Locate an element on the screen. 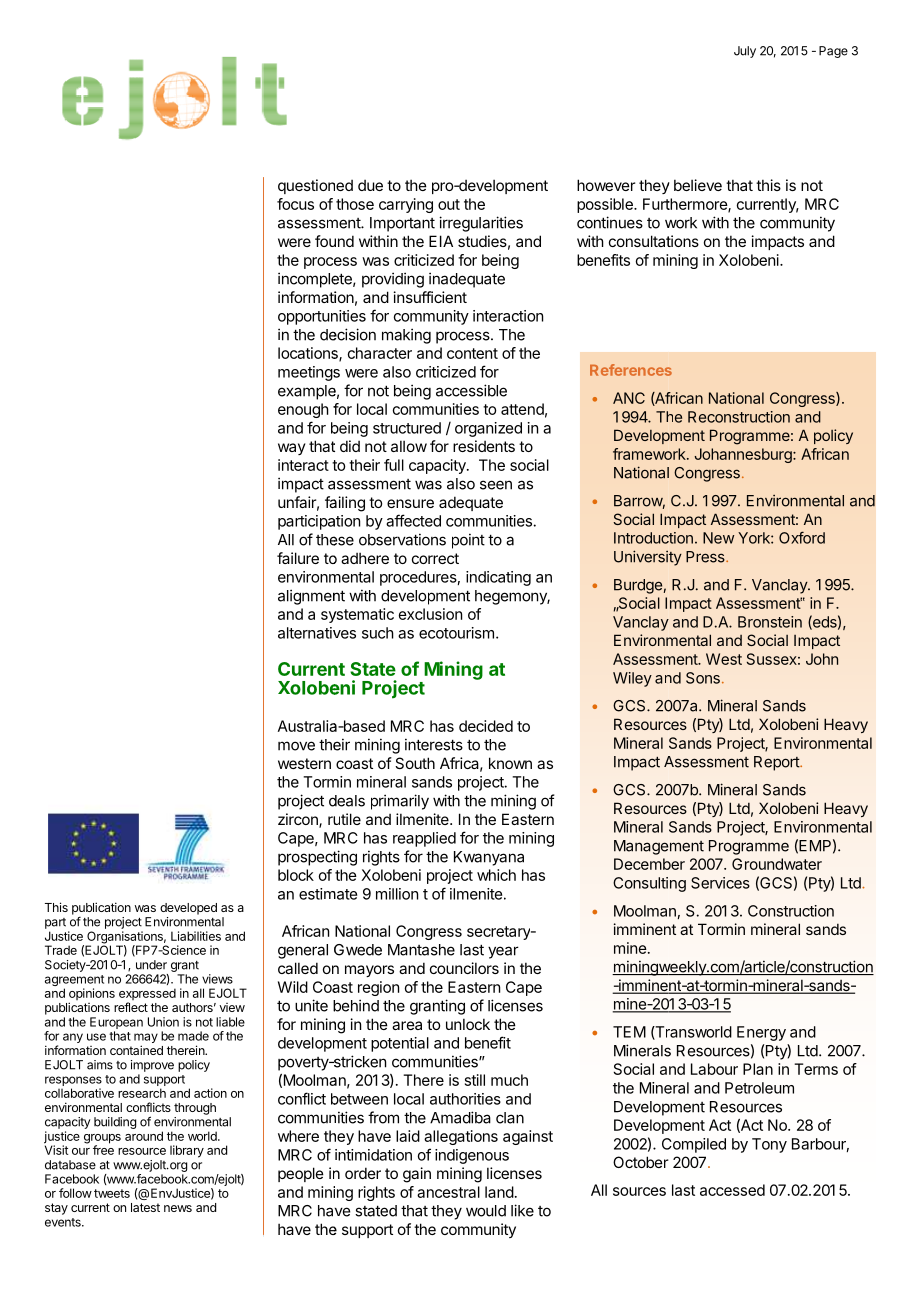 Image resolution: width=924 pixels, height=1308 pixels. accessible is located at coordinates (471, 390).
